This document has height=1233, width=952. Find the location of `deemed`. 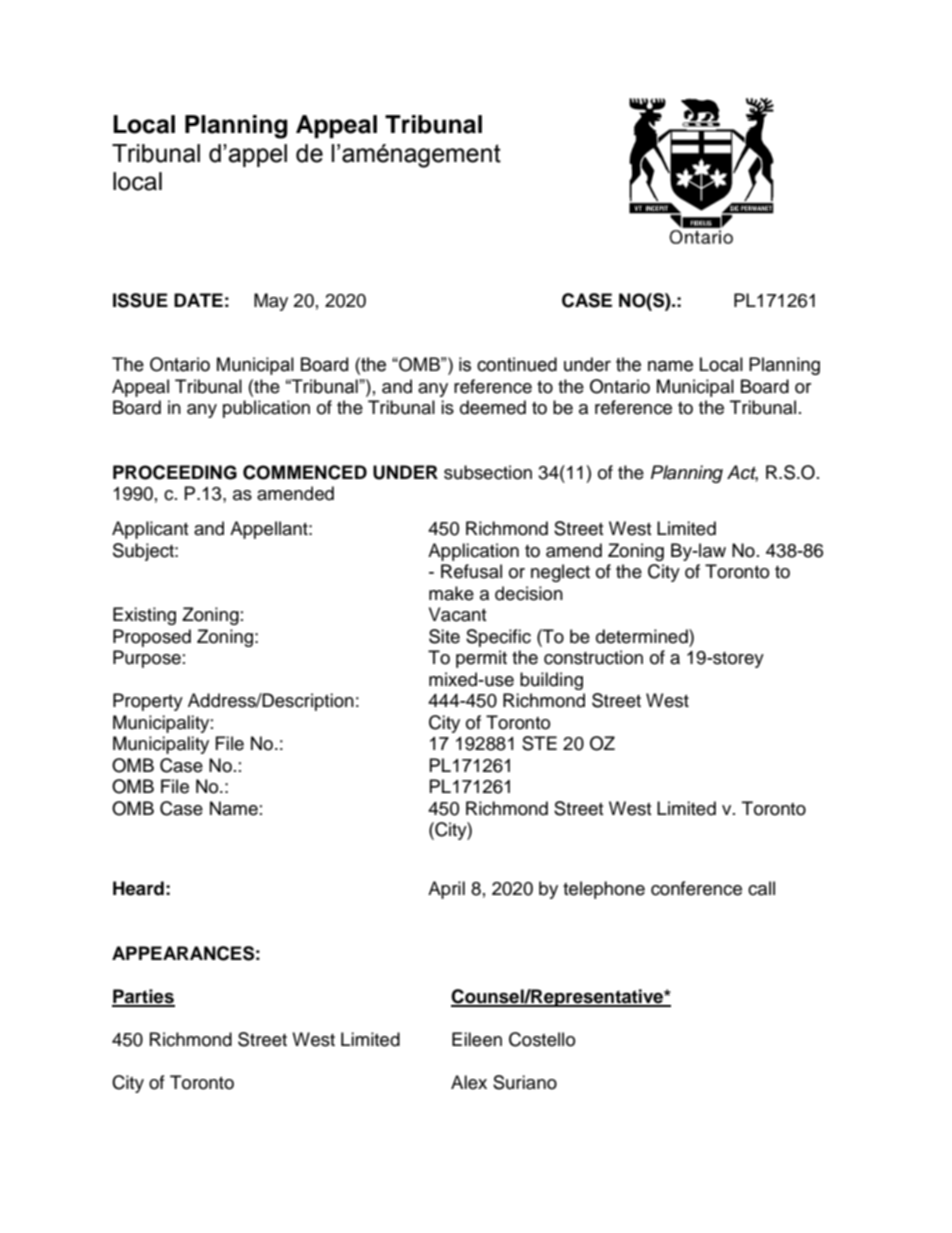

deemed is located at coordinates (493, 407).
